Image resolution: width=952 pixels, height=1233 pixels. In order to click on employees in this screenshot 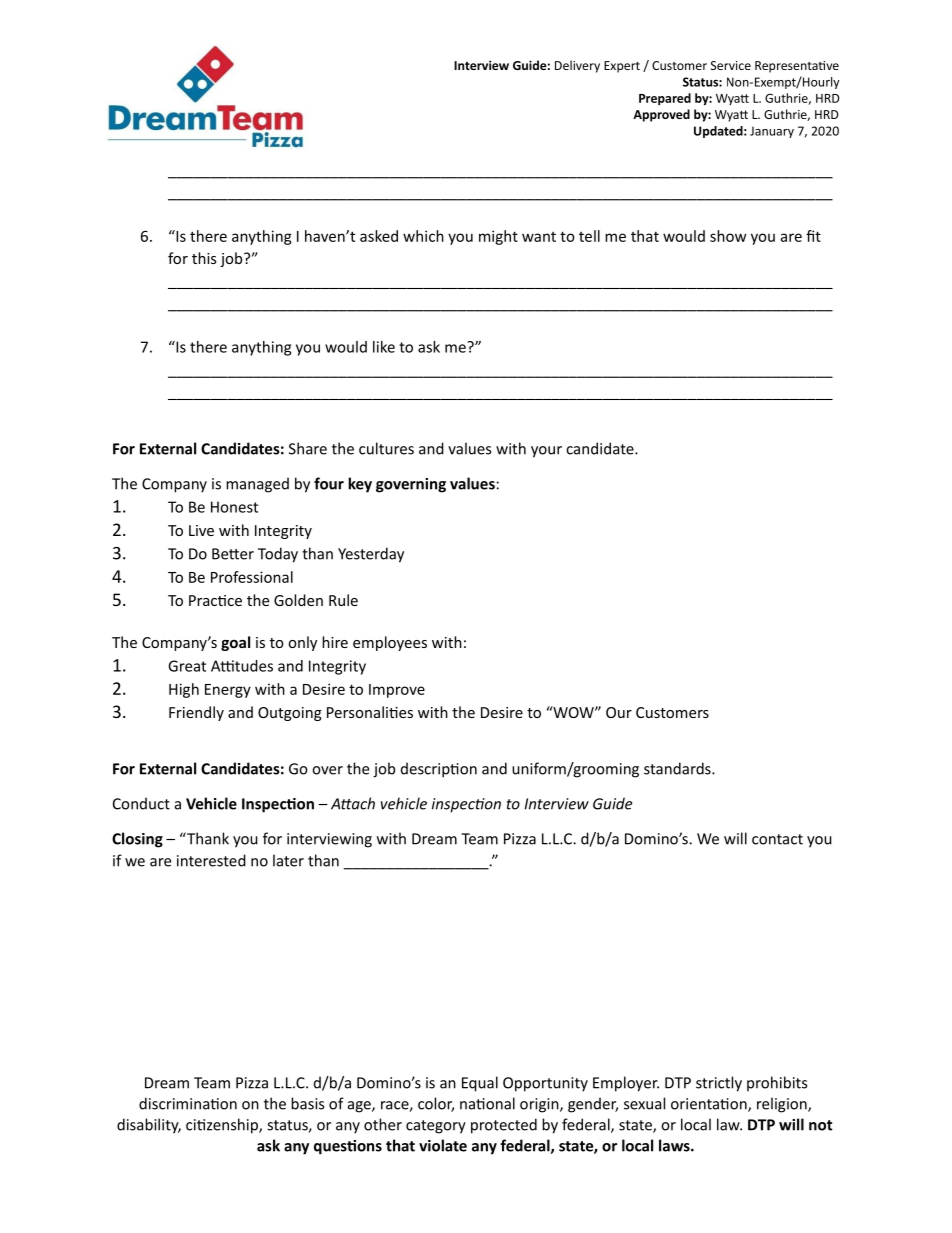, I will do `click(390, 643)`.
